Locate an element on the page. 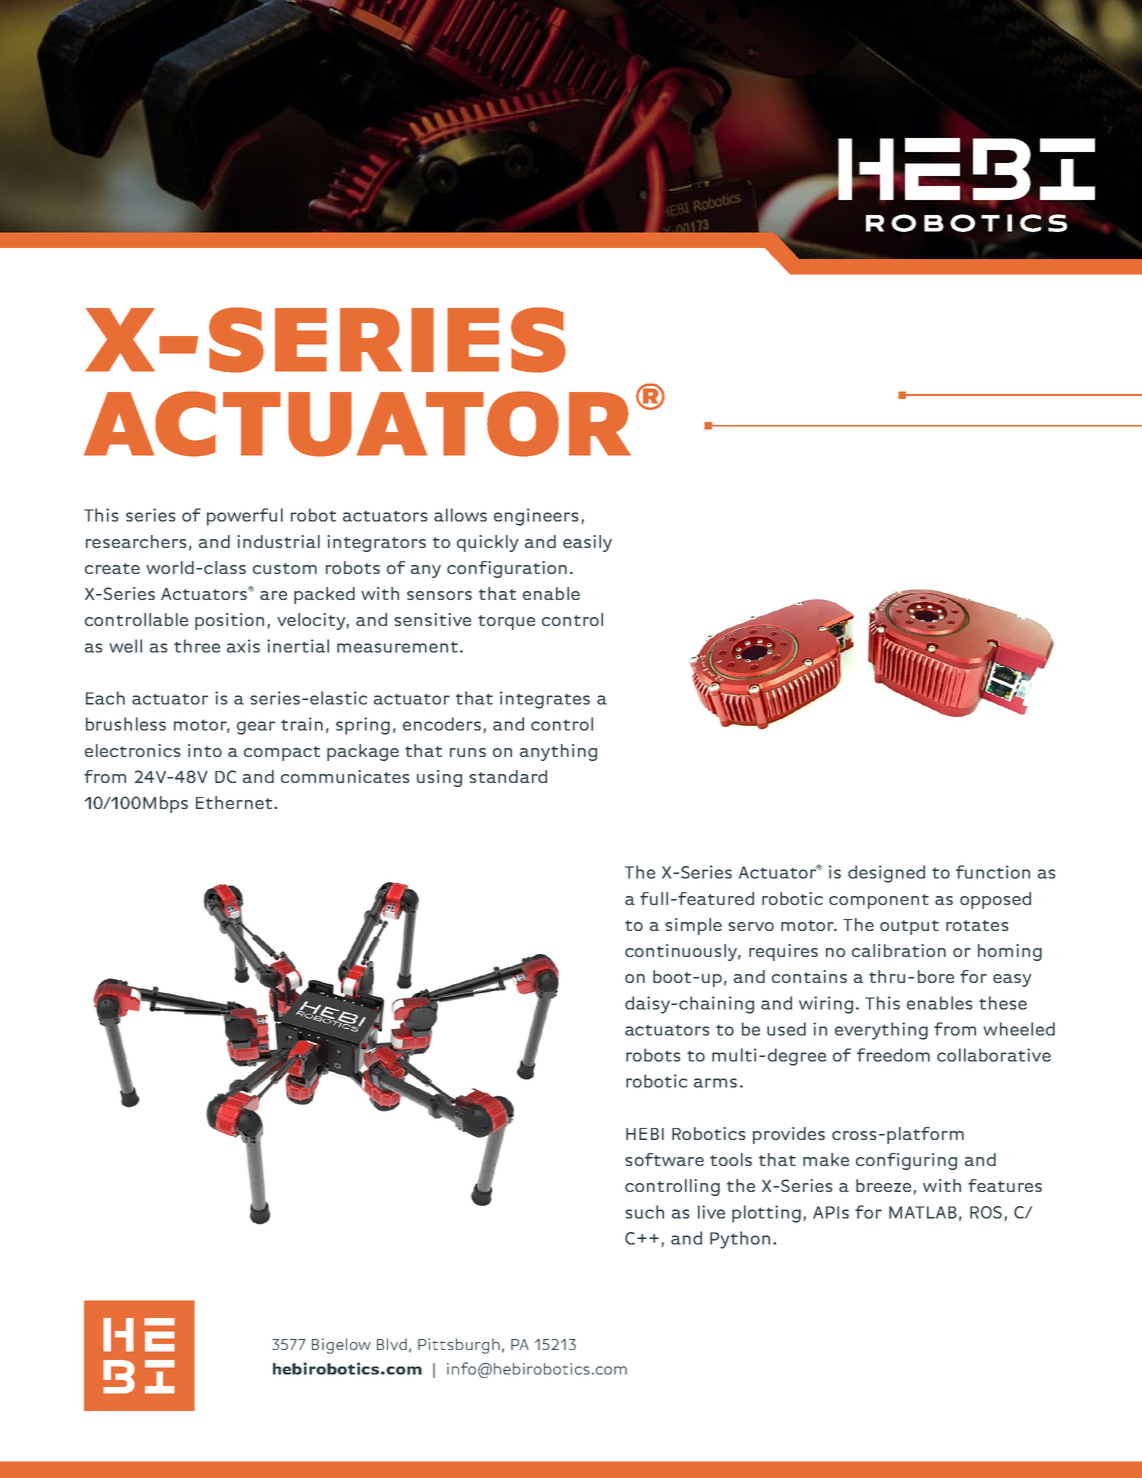  engineers is located at coordinates (536, 517).
